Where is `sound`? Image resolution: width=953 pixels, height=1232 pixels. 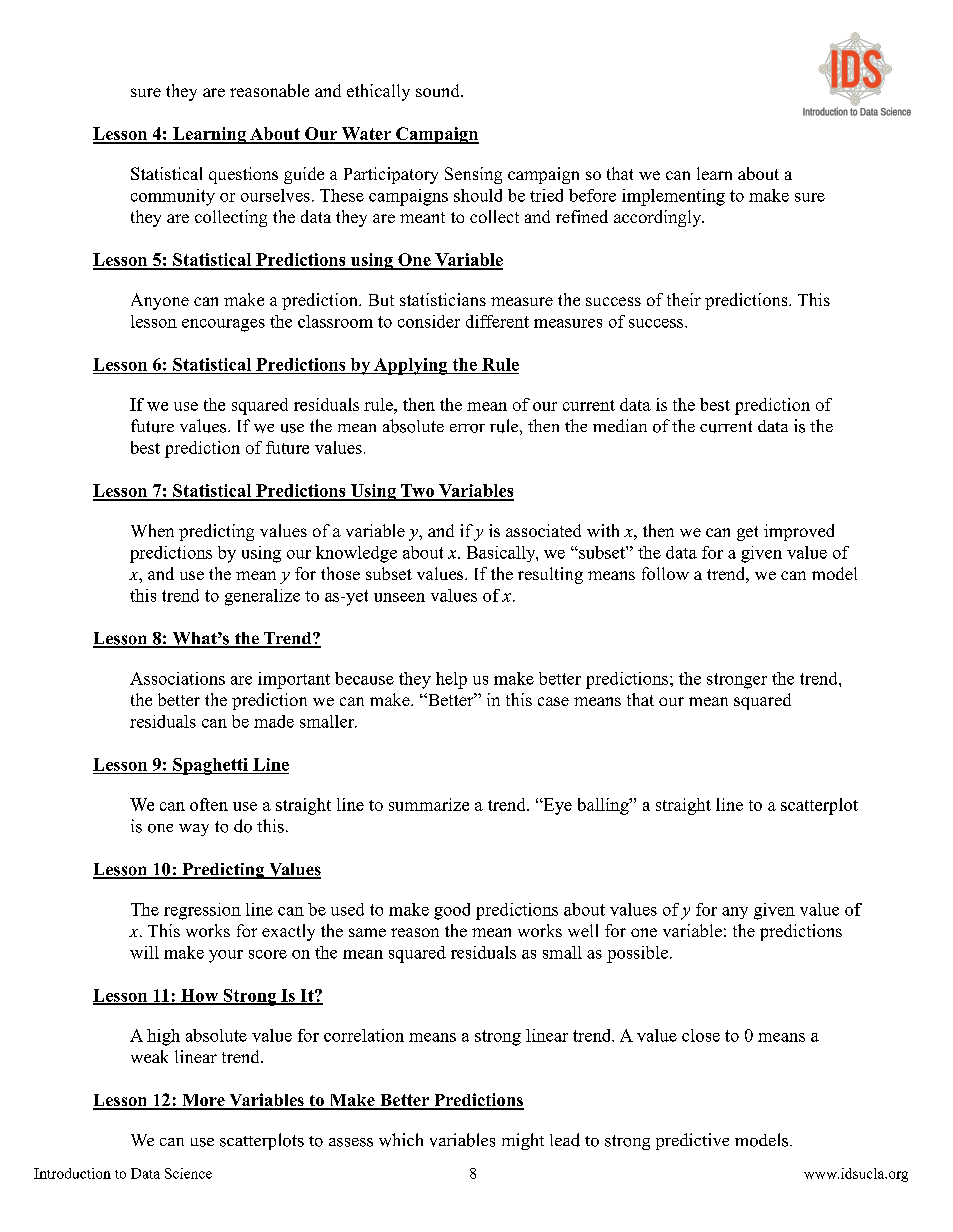 sound is located at coordinates (439, 90).
